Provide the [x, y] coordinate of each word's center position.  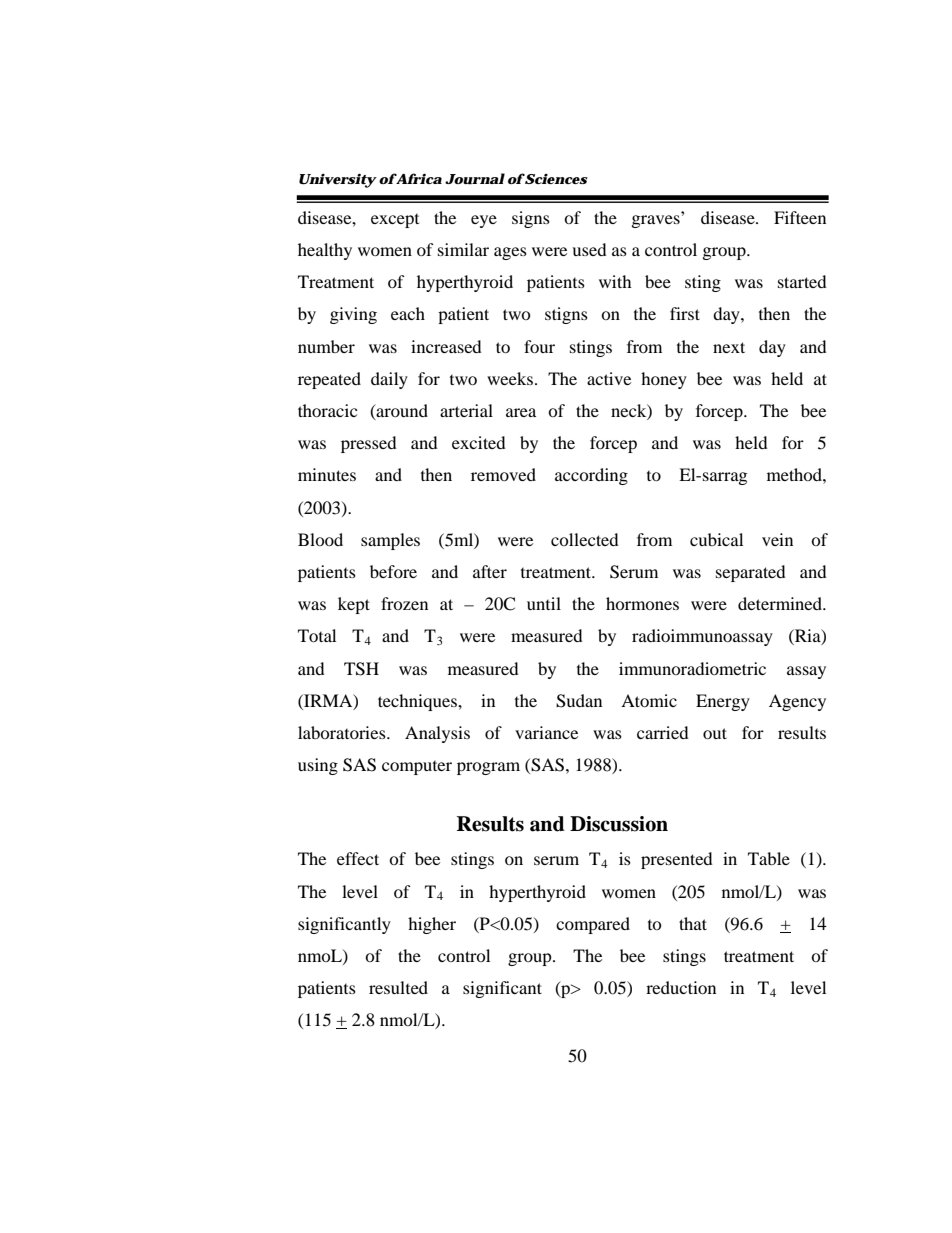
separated [751, 573]
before [393, 571]
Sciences [556, 179]
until [544, 603]
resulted [398, 987]
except [395, 221]
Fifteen [800, 217]
